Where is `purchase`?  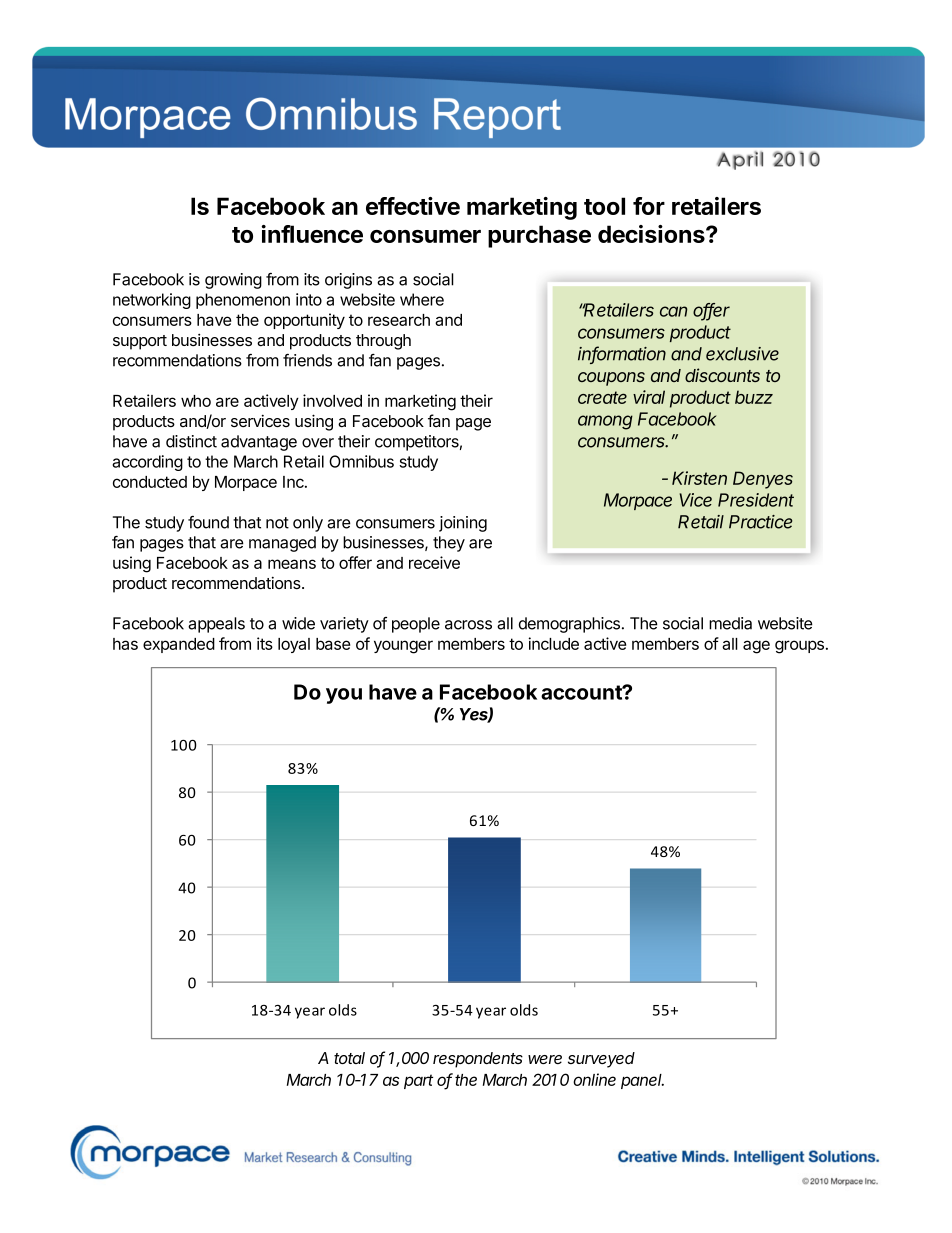 purchase is located at coordinates (539, 236).
